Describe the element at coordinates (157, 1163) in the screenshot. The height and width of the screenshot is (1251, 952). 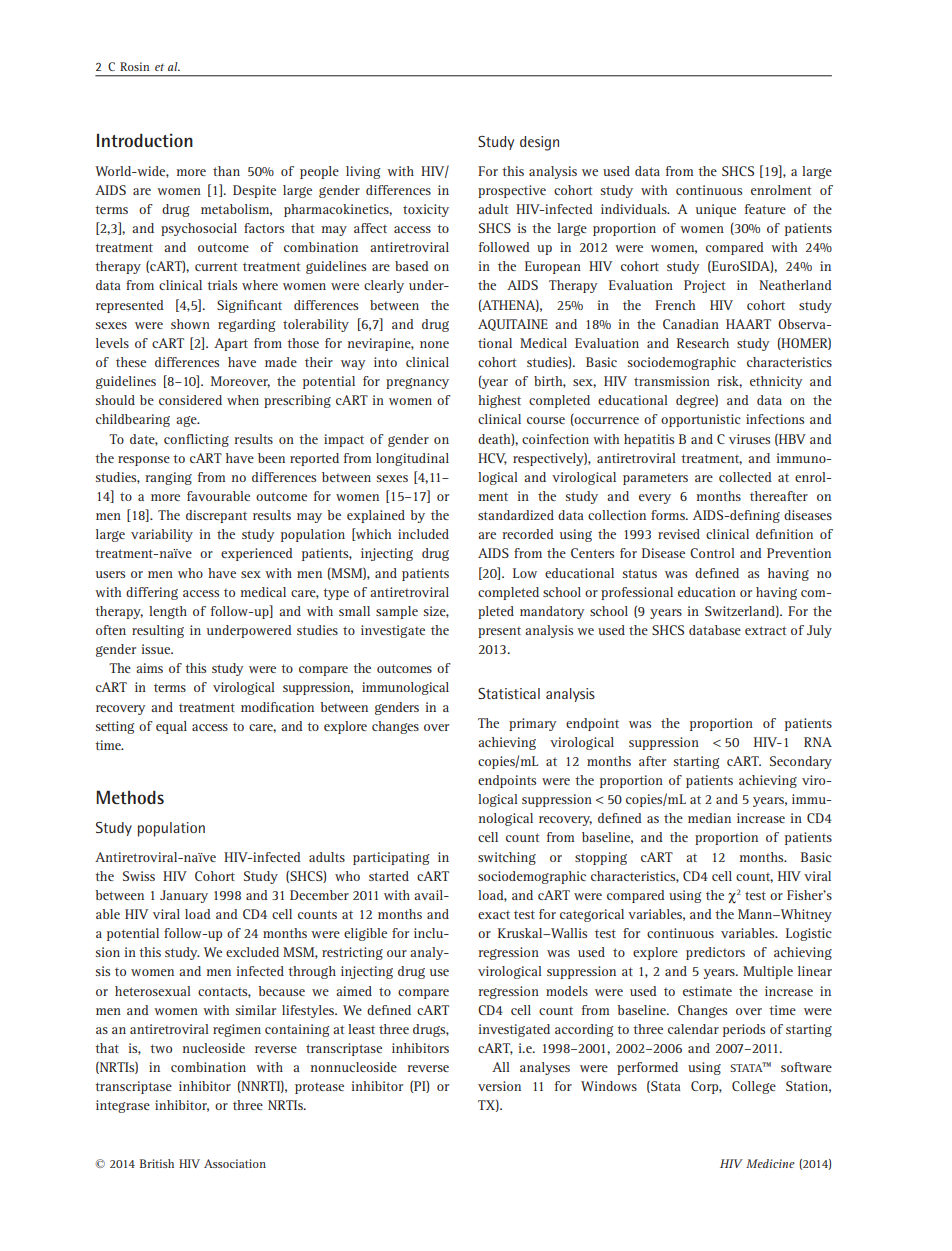
I see `British` at that location.
